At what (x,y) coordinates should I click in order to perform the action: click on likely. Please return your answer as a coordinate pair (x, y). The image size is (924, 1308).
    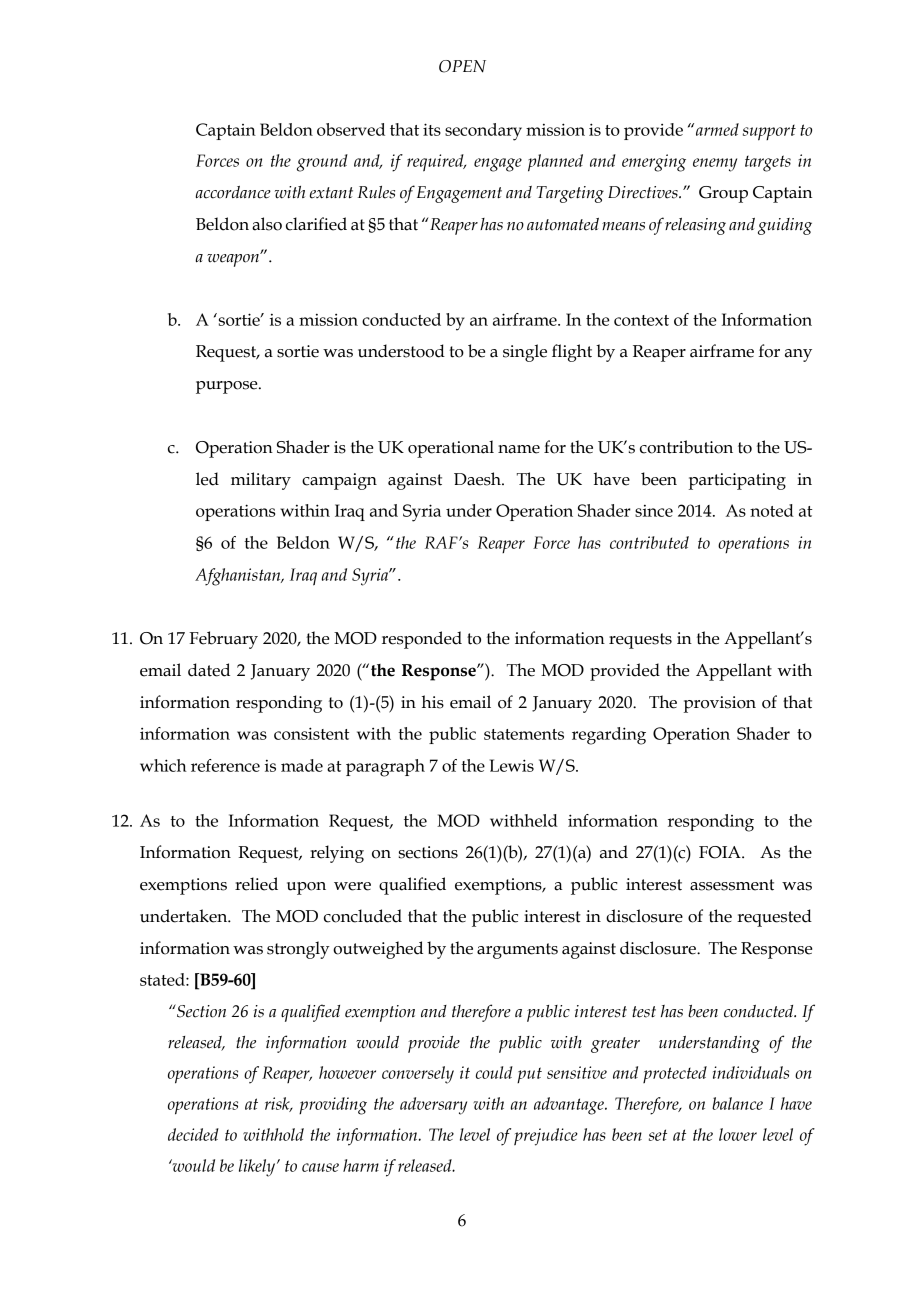
    Looking at the image, I should click on (258, 1168).
